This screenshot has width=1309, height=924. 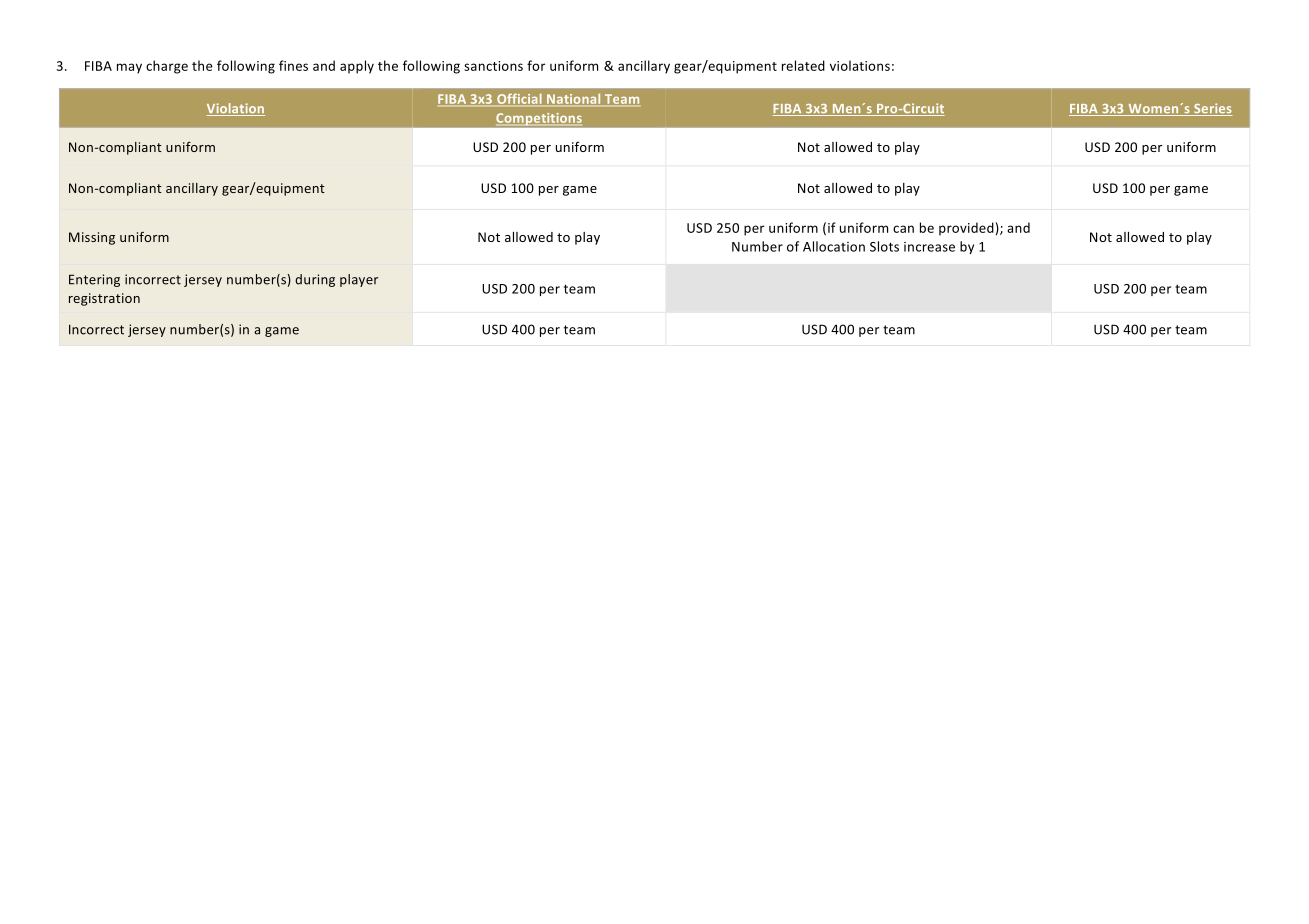 I want to click on Series, so click(x=1212, y=109).
